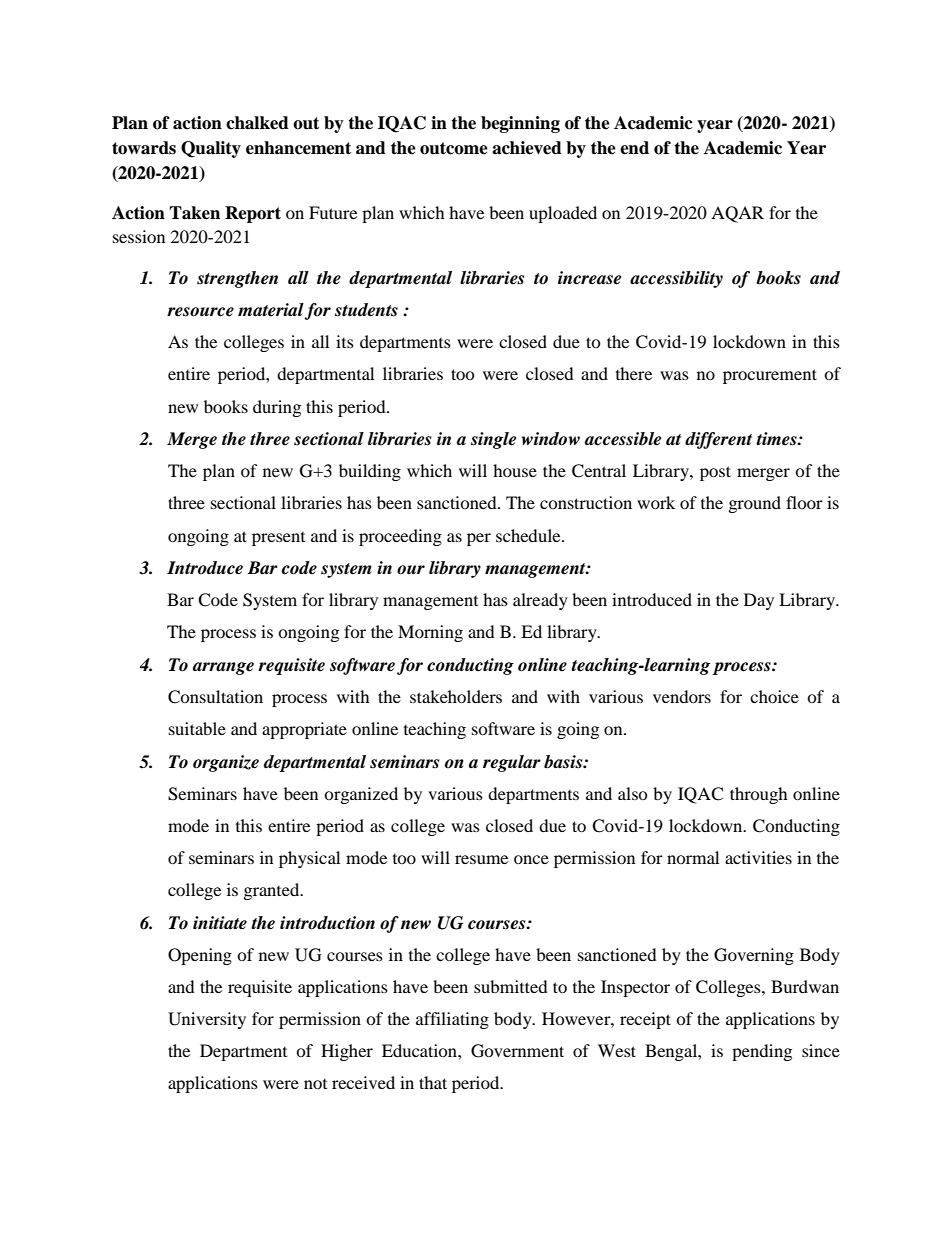  What do you see at coordinates (759, 601) in the screenshot?
I see `Day` at bounding box center [759, 601].
